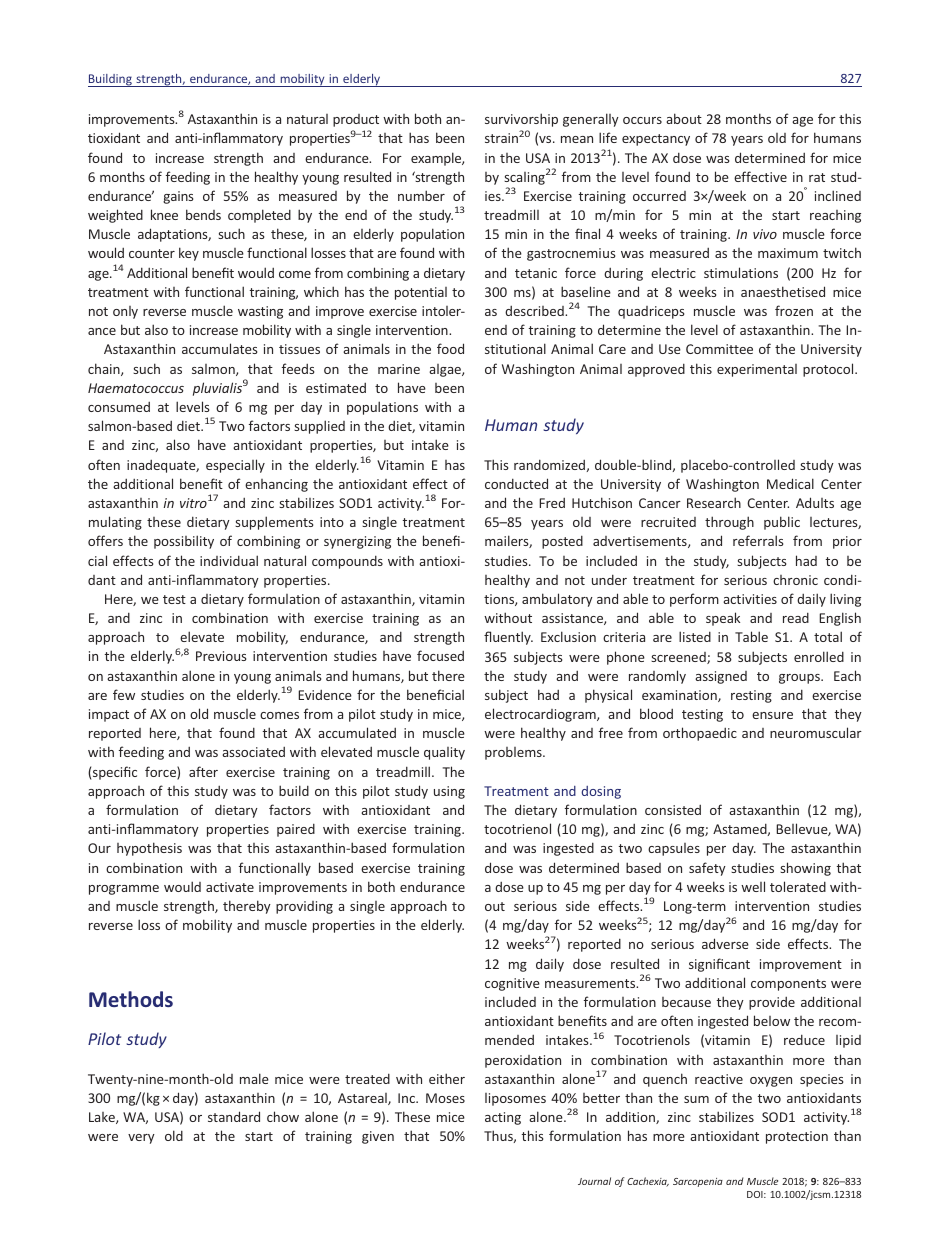  Describe the element at coordinates (421, 195) in the document. I see `number` at that location.
